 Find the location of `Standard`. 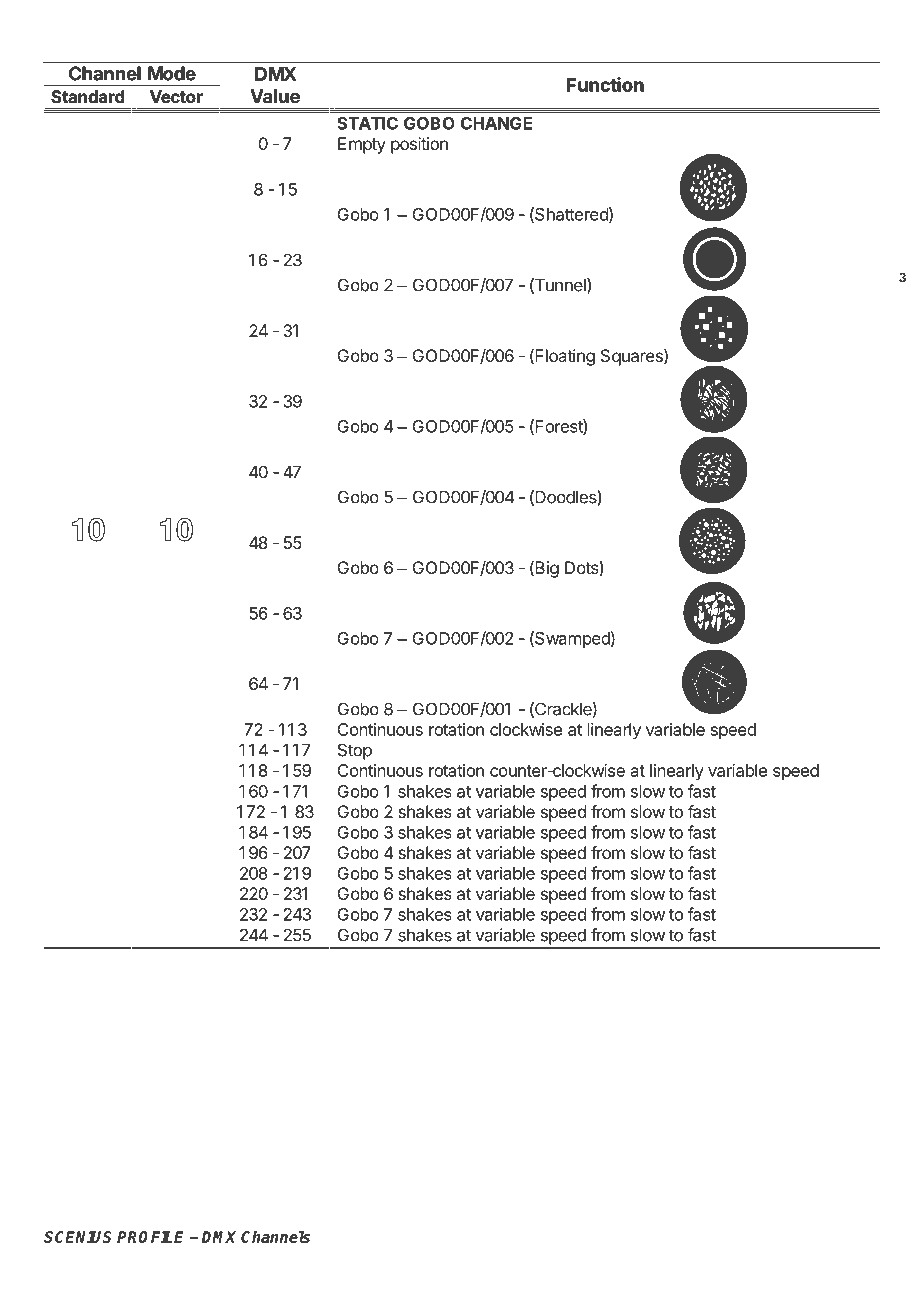

Standard is located at coordinates (87, 96).
